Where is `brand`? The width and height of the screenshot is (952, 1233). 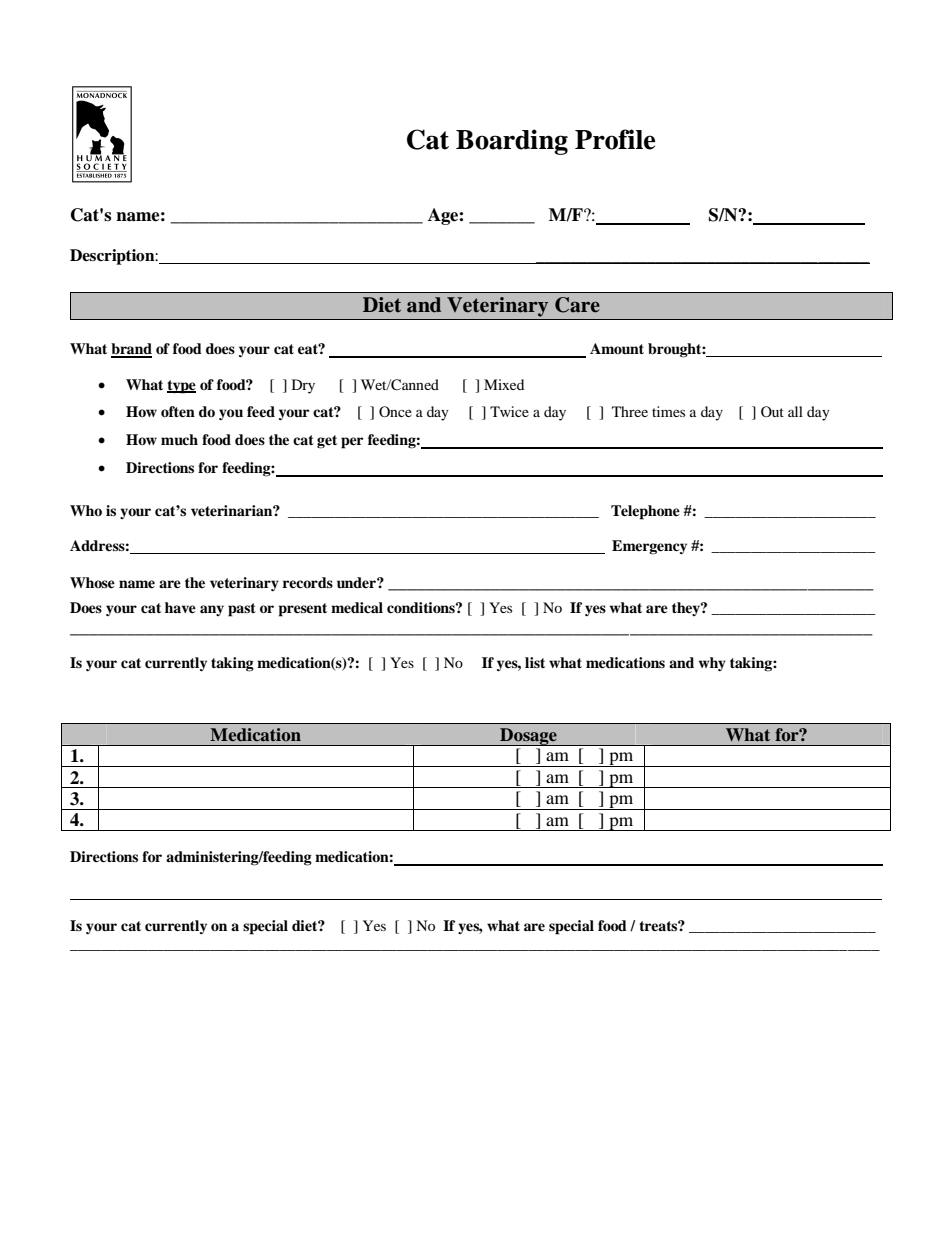
brand is located at coordinates (131, 350).
